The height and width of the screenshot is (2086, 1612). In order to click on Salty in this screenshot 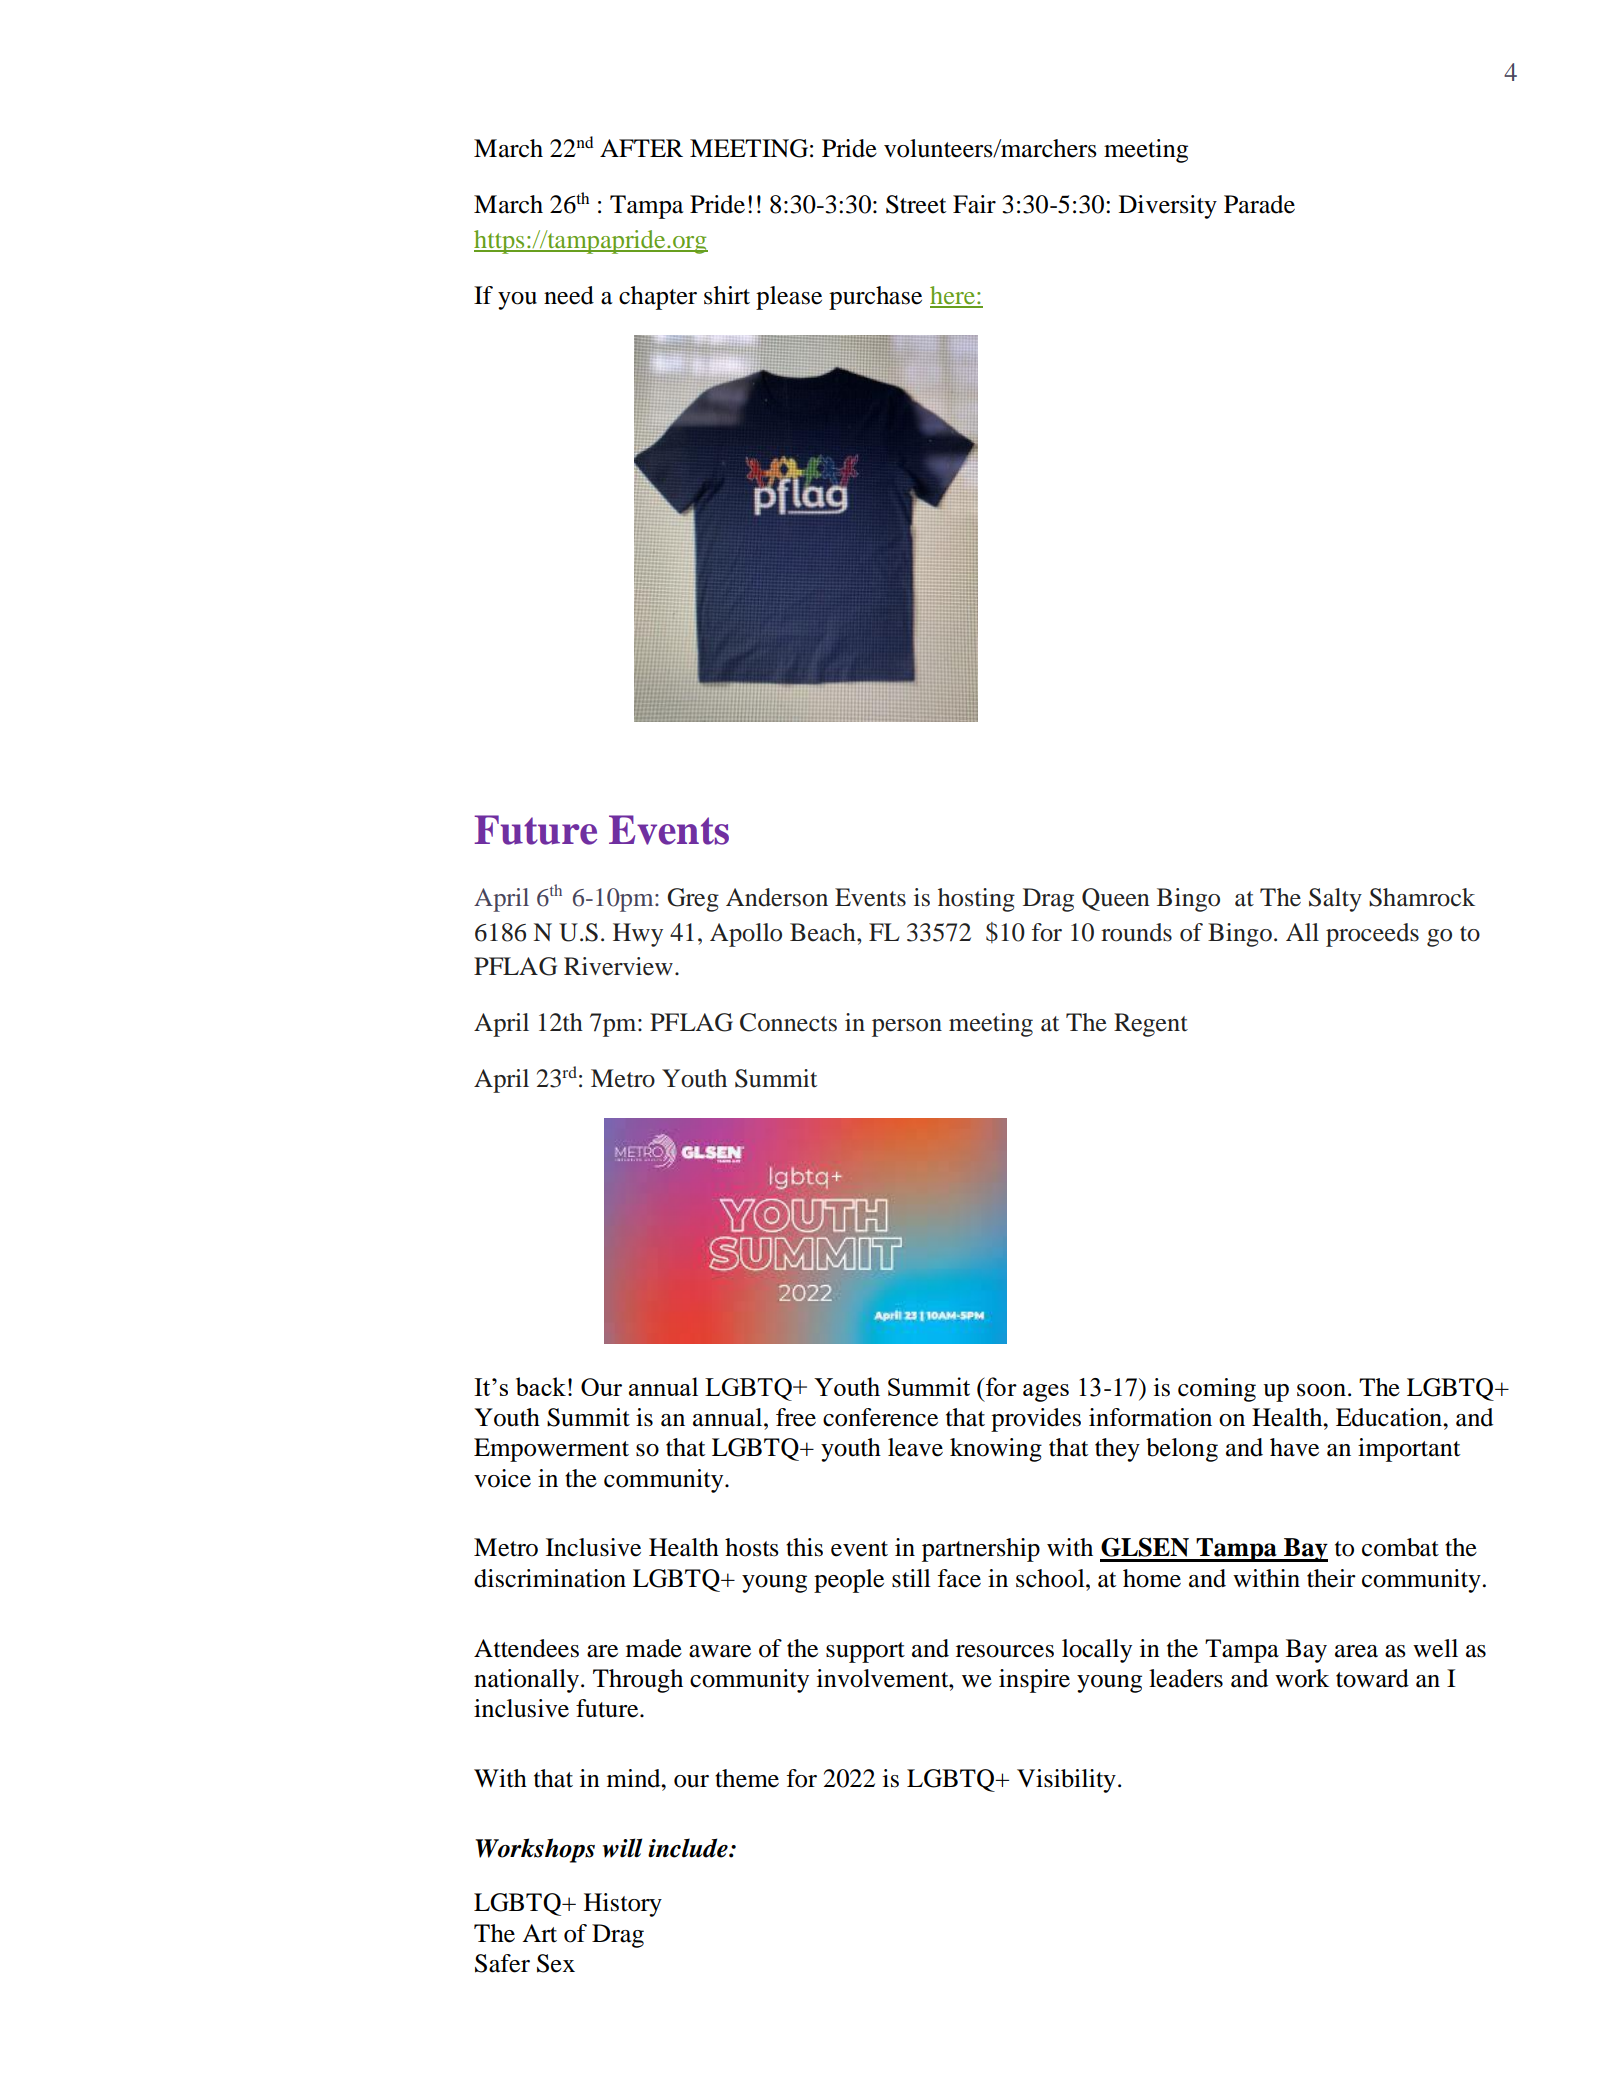, I will do `click(1335, 900)`.
